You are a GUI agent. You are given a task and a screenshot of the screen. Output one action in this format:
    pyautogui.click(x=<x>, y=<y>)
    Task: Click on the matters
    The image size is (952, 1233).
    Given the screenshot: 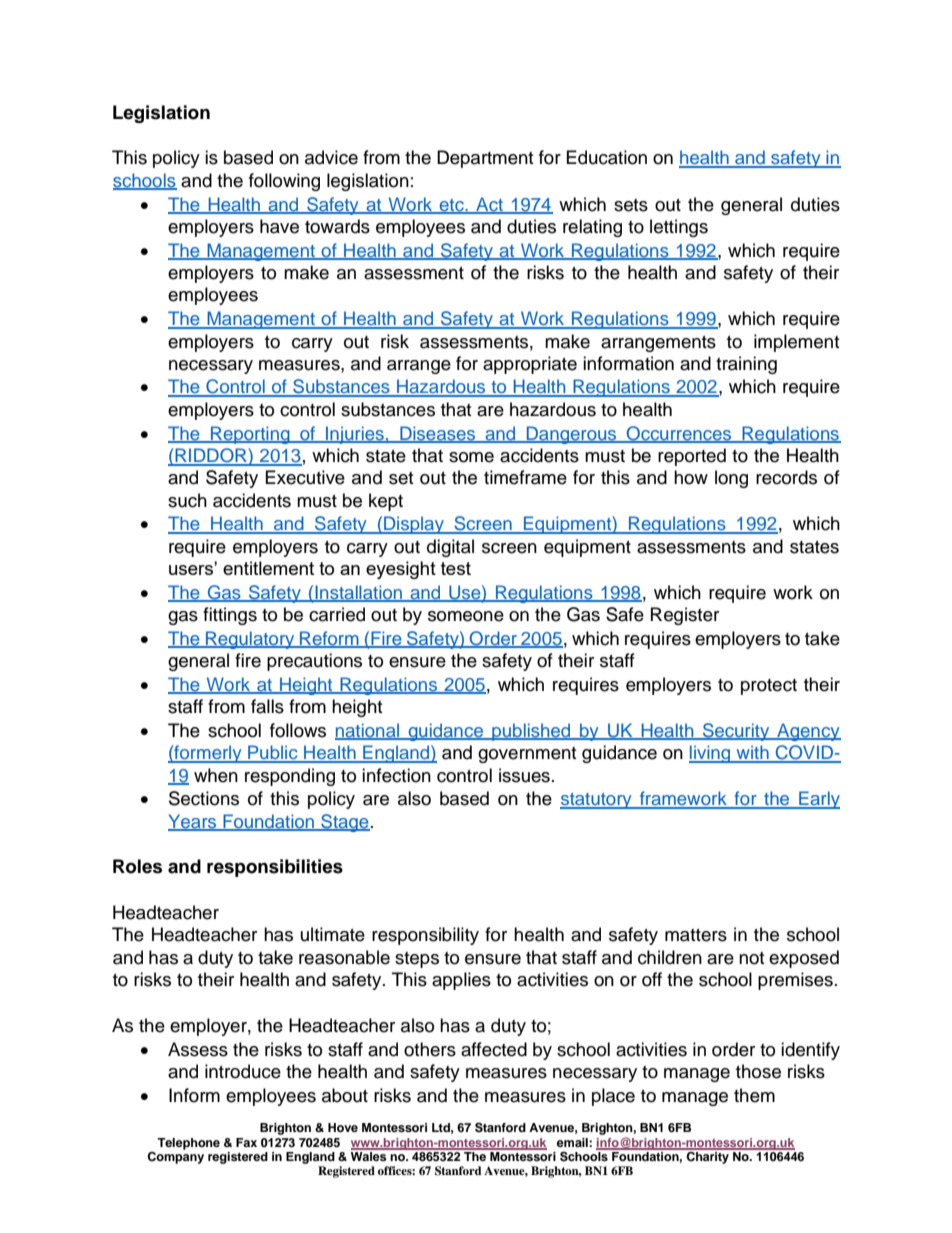 What is the action you would take?
    pyautogui.click(x=696, y=935)
